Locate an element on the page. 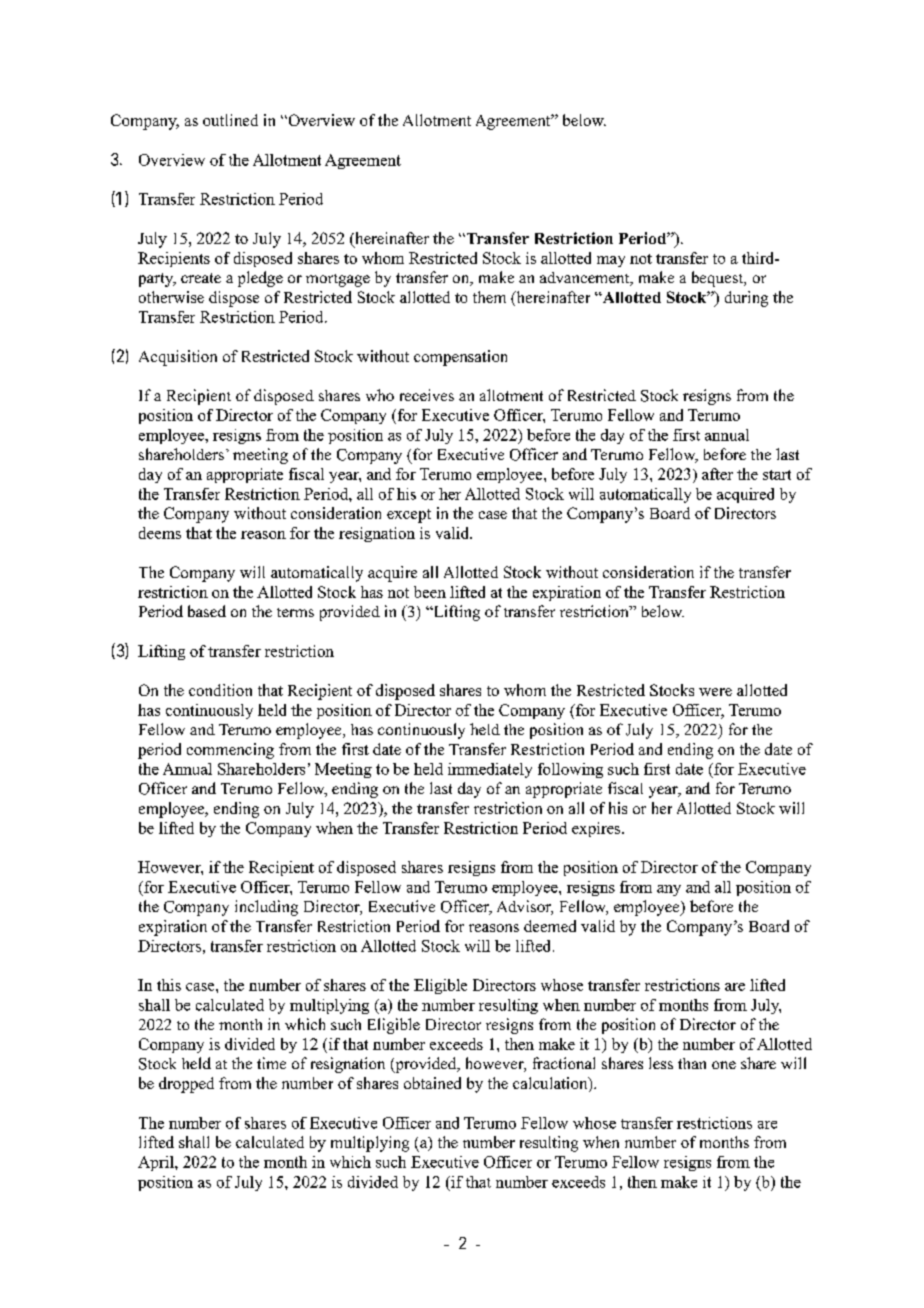 Image resolution: width=924 pixels, height=1308 pixels. them is located at coordinates (489, 297).
